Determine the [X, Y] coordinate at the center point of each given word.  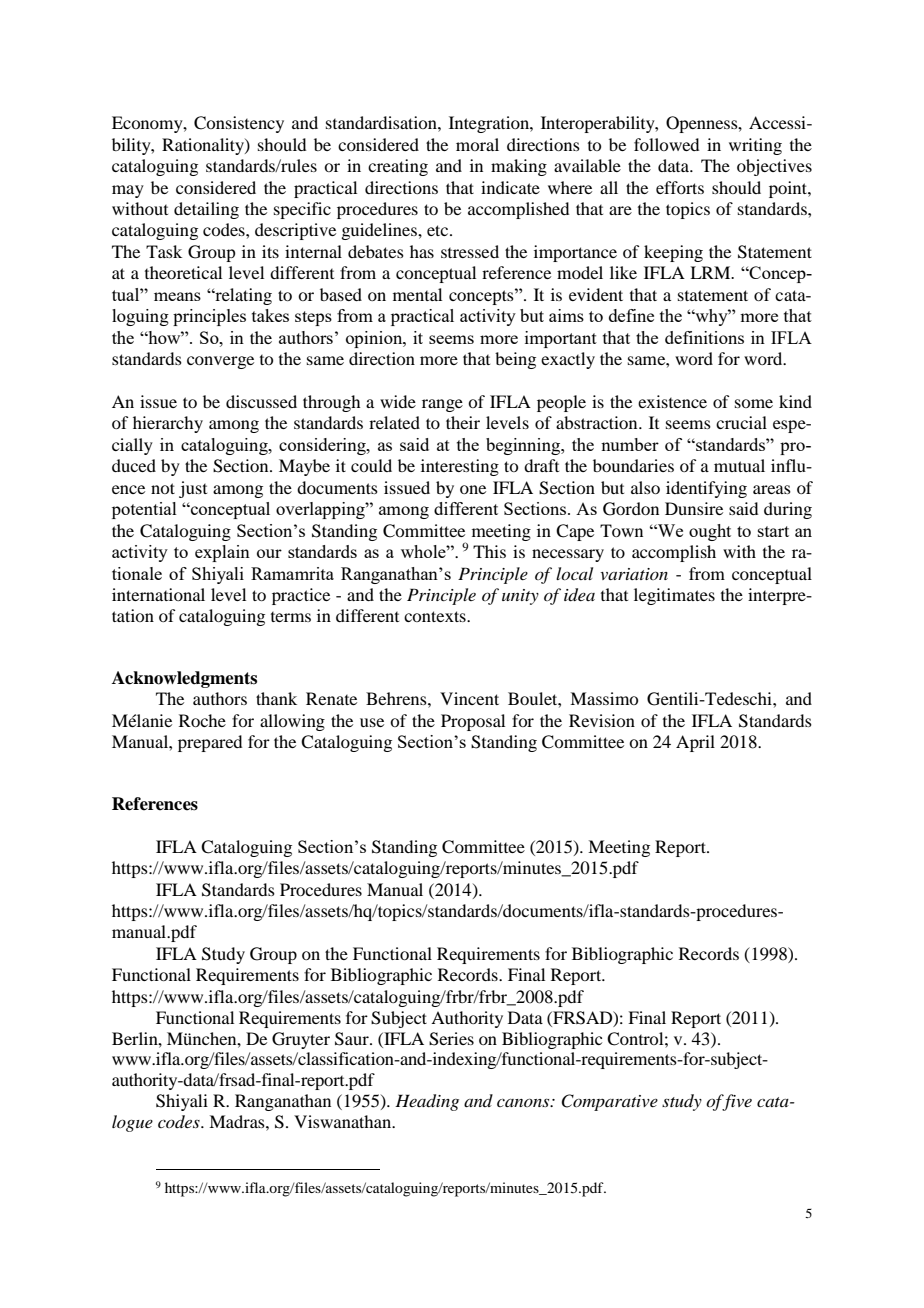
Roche [202, 720]
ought [710, 532]
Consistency [239, 124]
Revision [602, 720]
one [473, 489]
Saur [353, 1039]
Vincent [469, 698]
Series [451, 1039]
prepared [210, 743]
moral [477, 144]
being [515, 360]
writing [755, 146]
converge [220, 362]
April [695, 743]
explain [222, 553]
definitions [704, 337]
